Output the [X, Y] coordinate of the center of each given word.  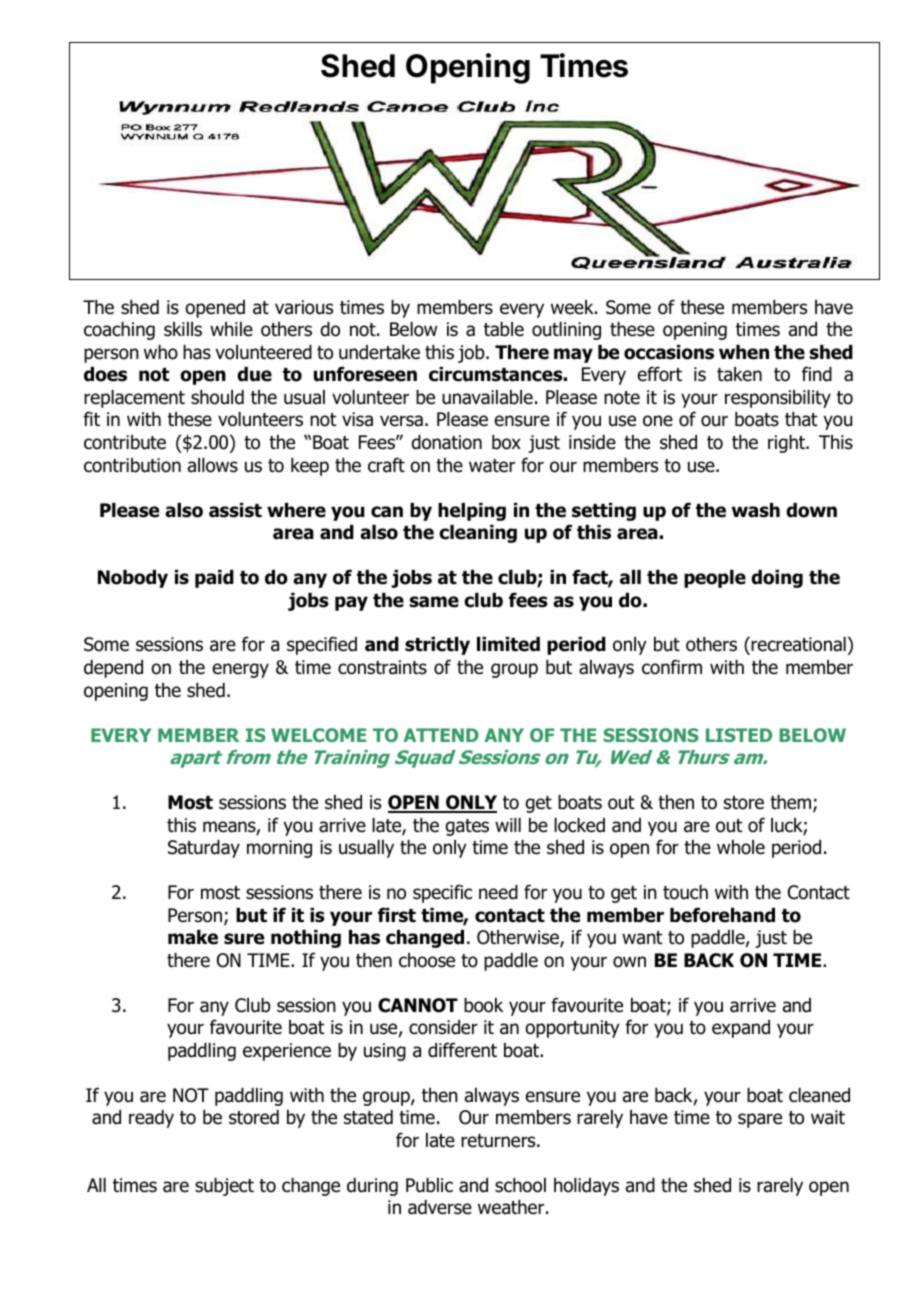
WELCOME [318, 735]
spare [760, 1120]
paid [214, 579]
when [744, 352]
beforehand [722, 915]
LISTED [739, 735]
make [193, 937]
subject [224, 1187]
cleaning [478, 534]
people [715, 579]
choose [427, 960]
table [504, 329]
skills [183, 329]
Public [429, 1185]
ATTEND [441, 735]
